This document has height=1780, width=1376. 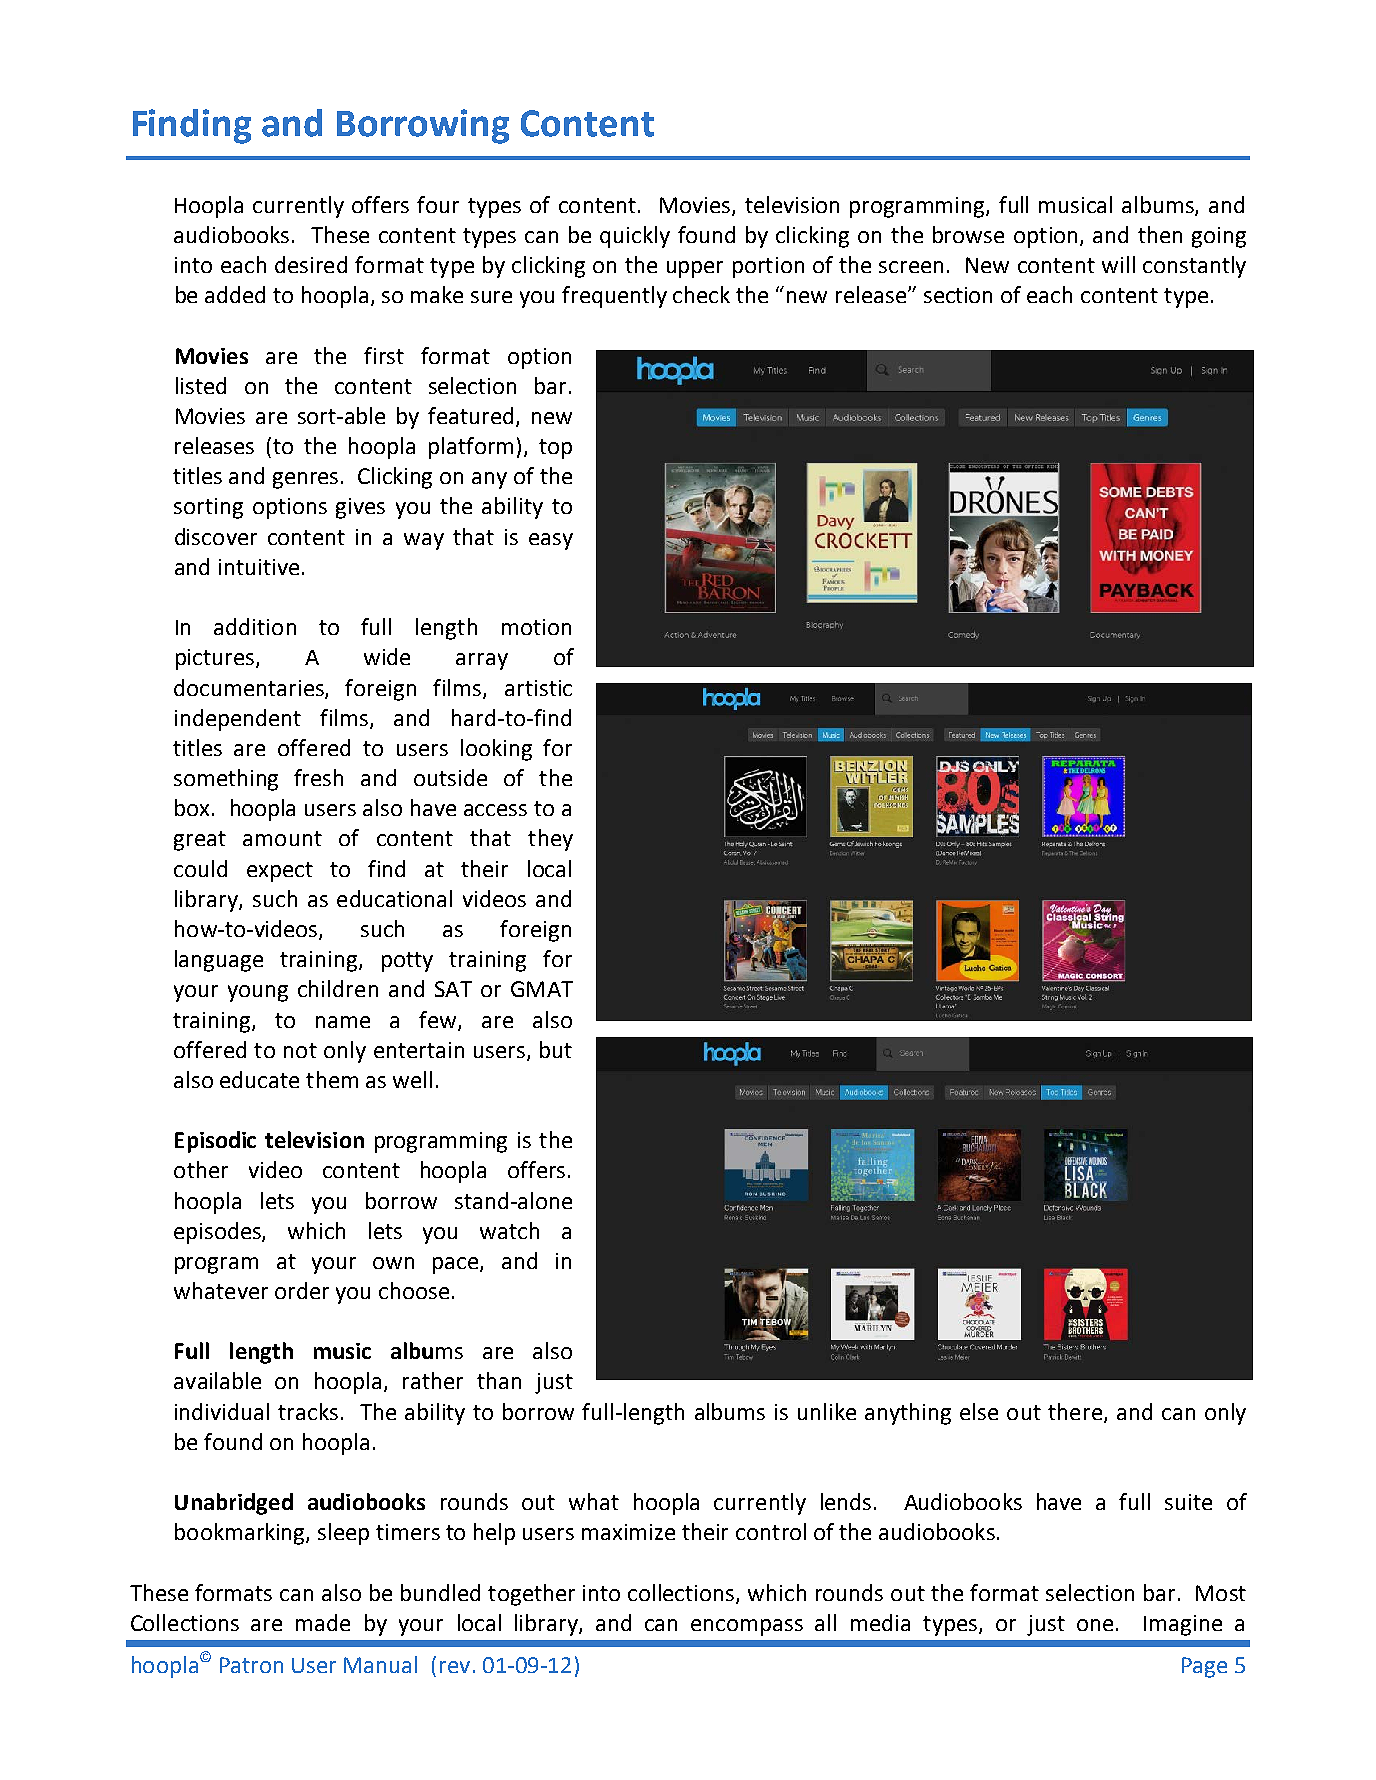 What do you see at coordinates (538, 688) in the document?
I see `artistic` at bounding box center [538, 688].
